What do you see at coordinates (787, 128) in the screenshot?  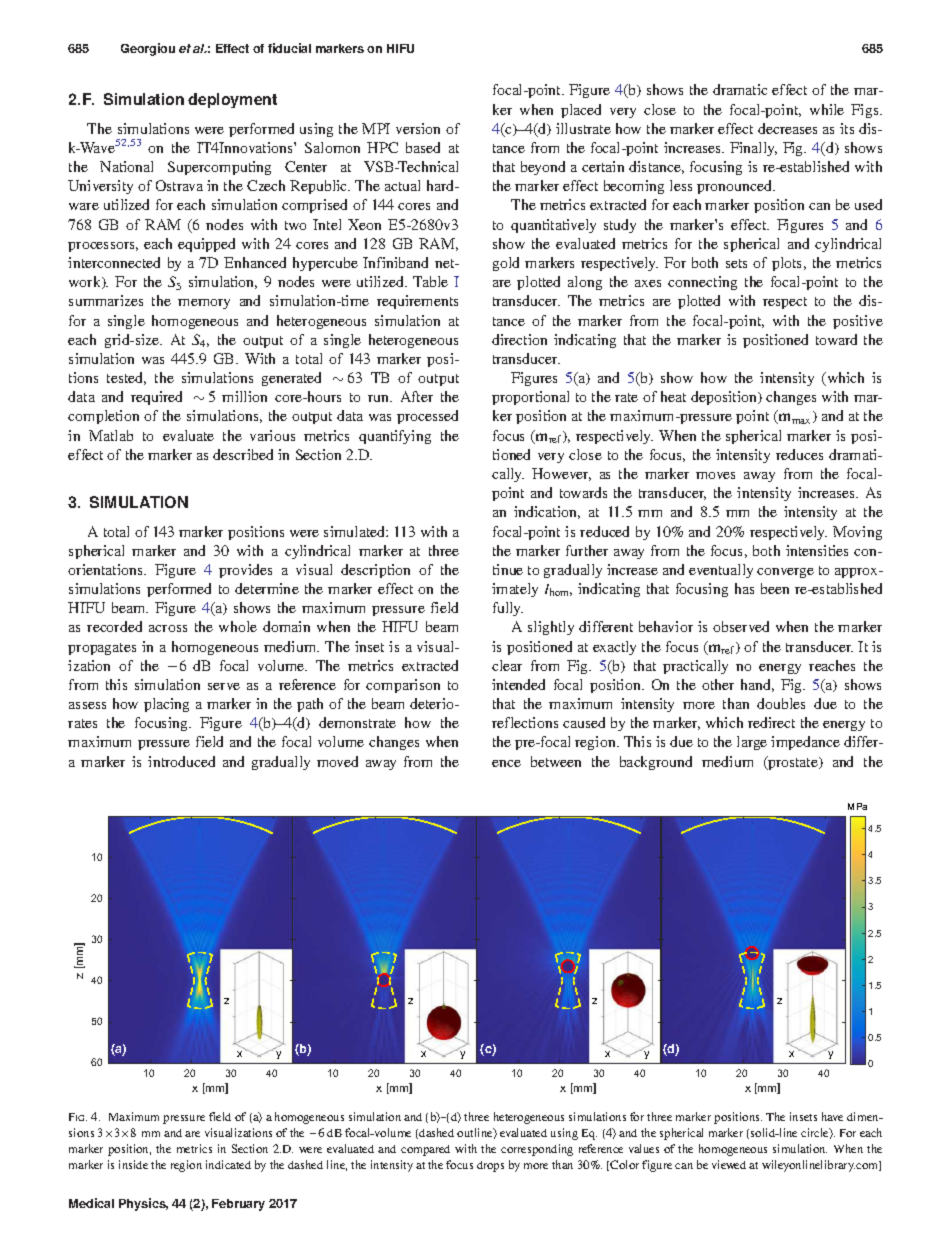 I see `decreases` at bounding box center [787, 128].
